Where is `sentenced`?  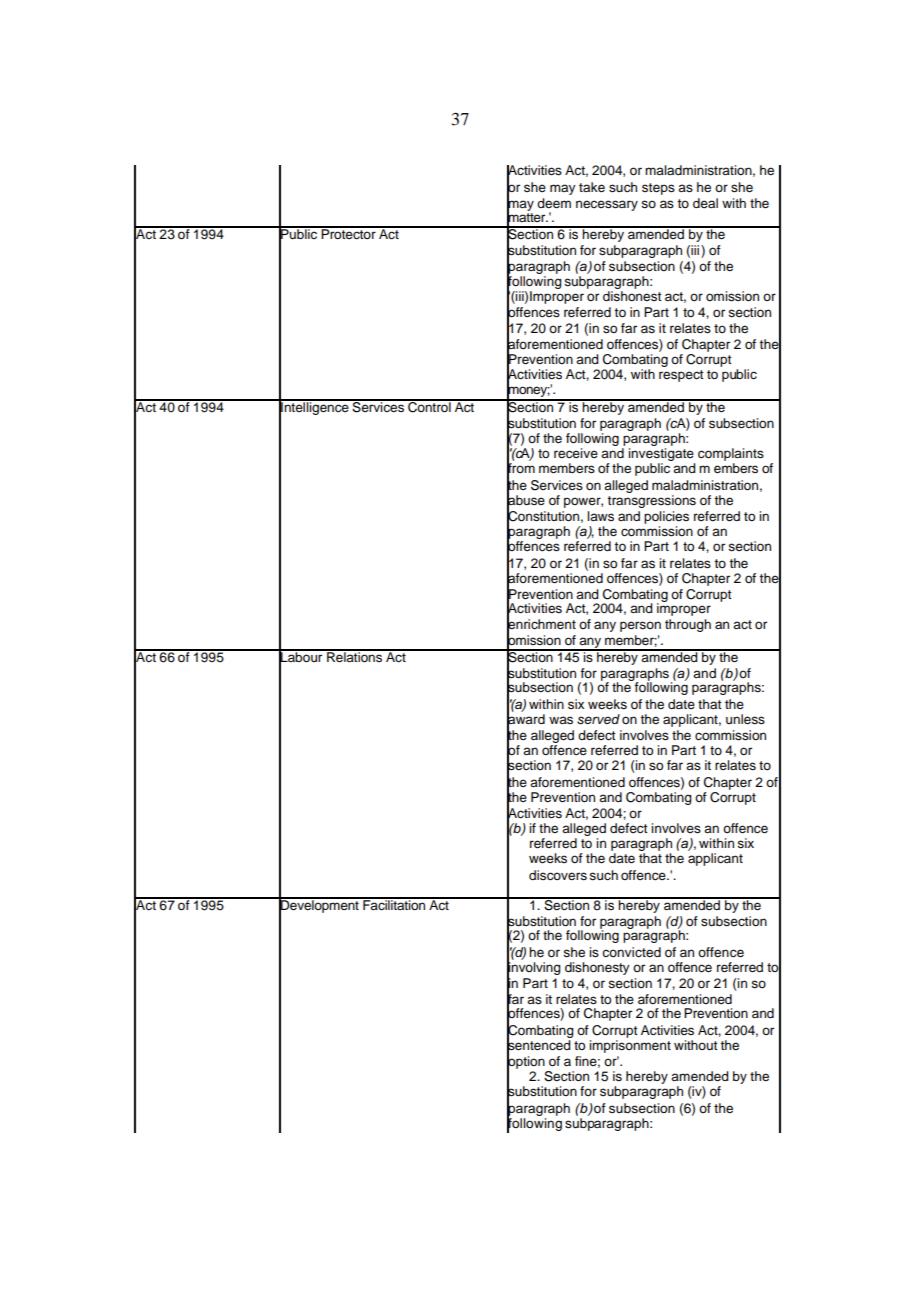
sentenced is located at coordinates (539, 1045).
